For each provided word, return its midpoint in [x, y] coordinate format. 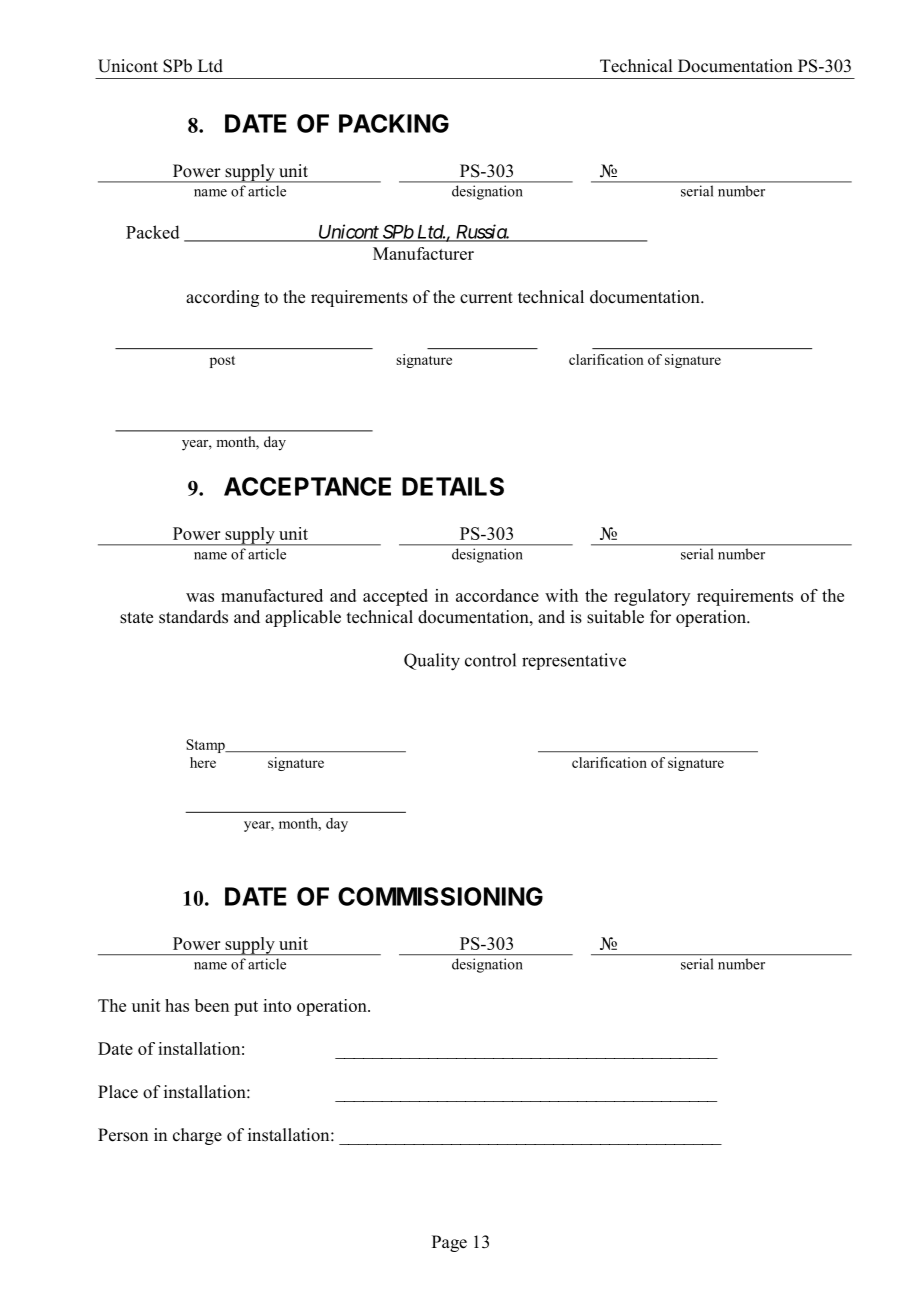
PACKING [394, 123]
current [486, 298]
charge [197, 1136]
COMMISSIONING [440, 896]
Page [449, 1243]
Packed [153, 232]
